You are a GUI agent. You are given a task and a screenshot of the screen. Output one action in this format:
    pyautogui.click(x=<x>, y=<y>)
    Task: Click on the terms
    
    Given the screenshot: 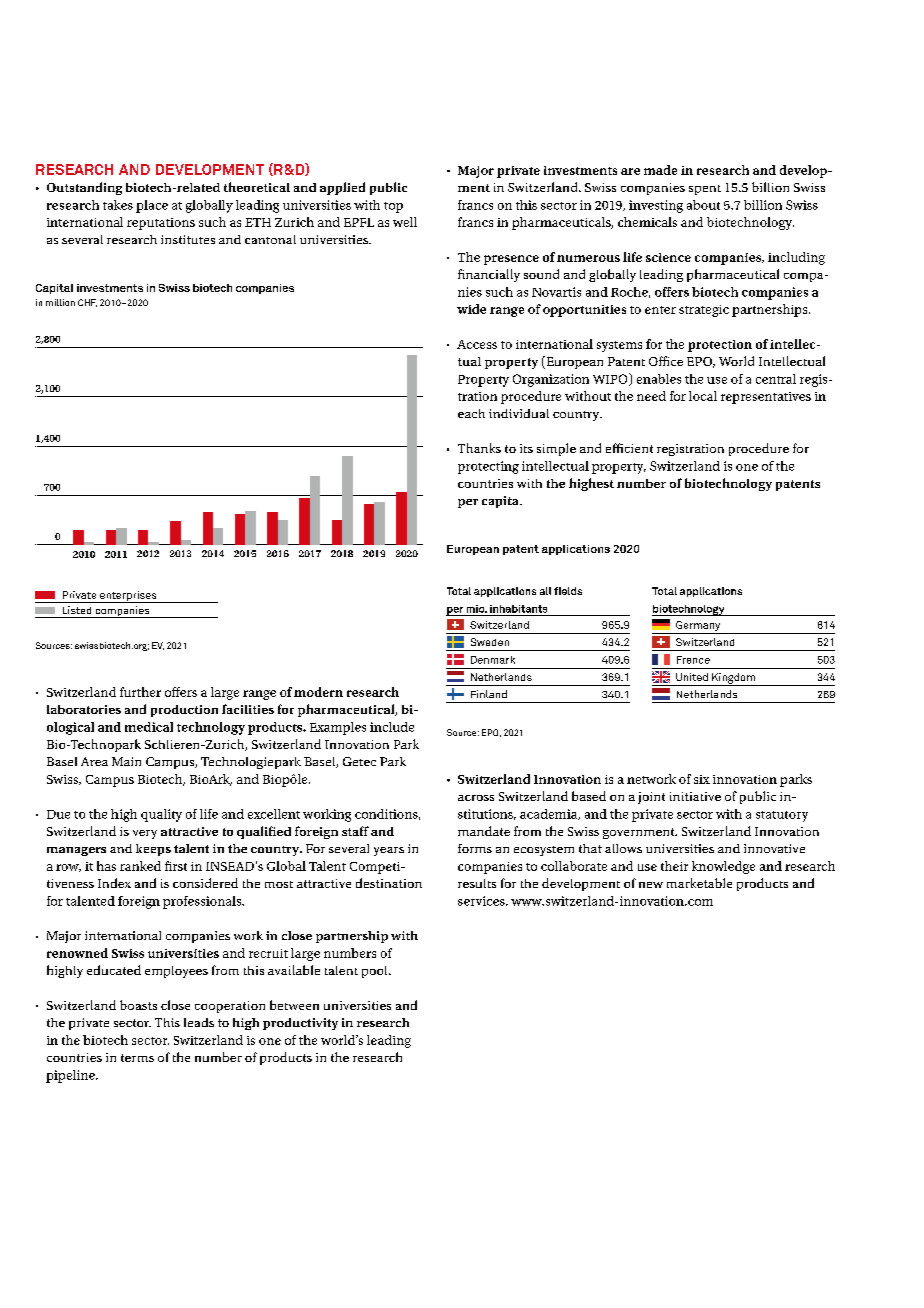 What is the action you would take?
    pyautogui.click(x=137, y=1058)
